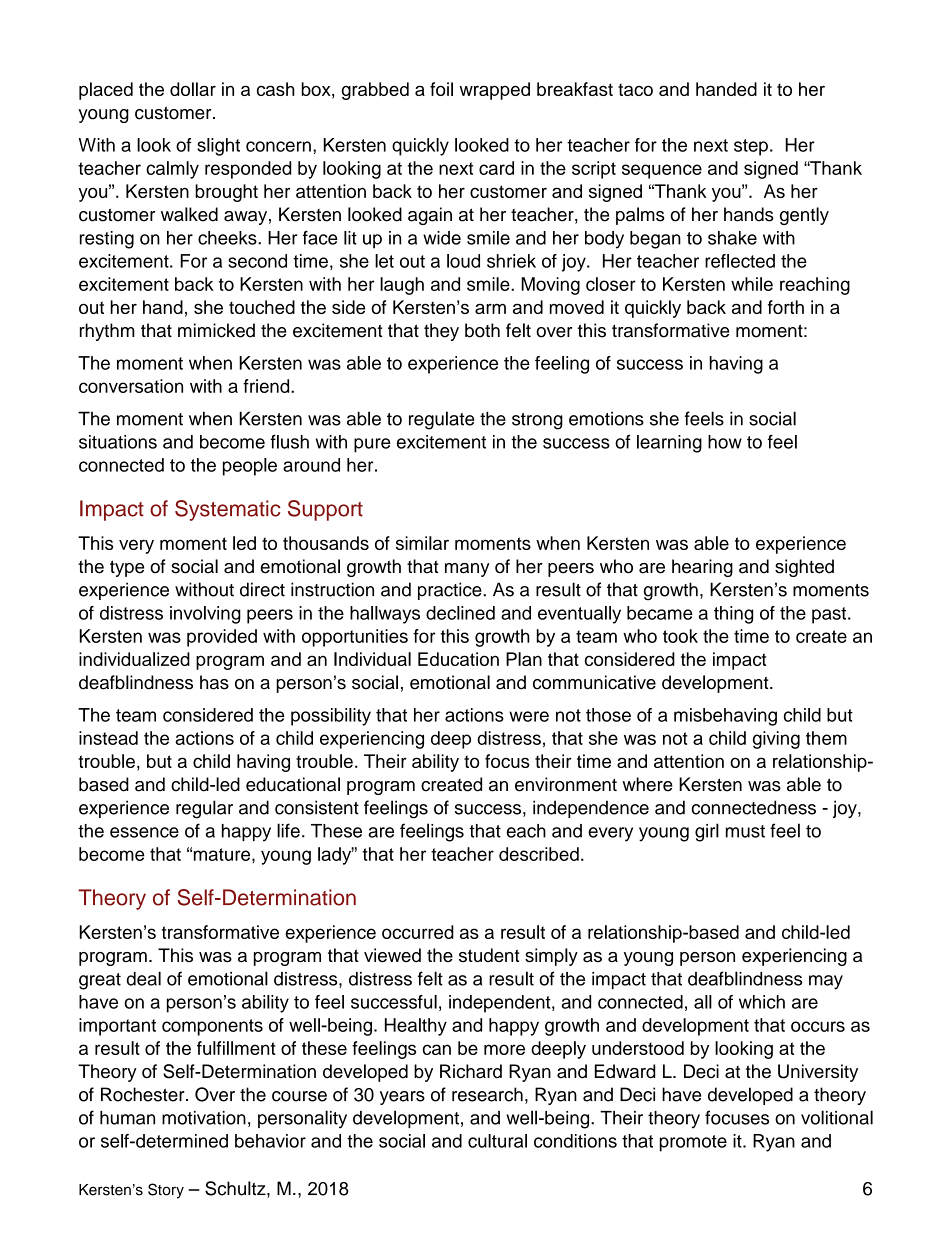 The width and height of the page is (952, 1233). I want to click on declined, so click(460, 613).
